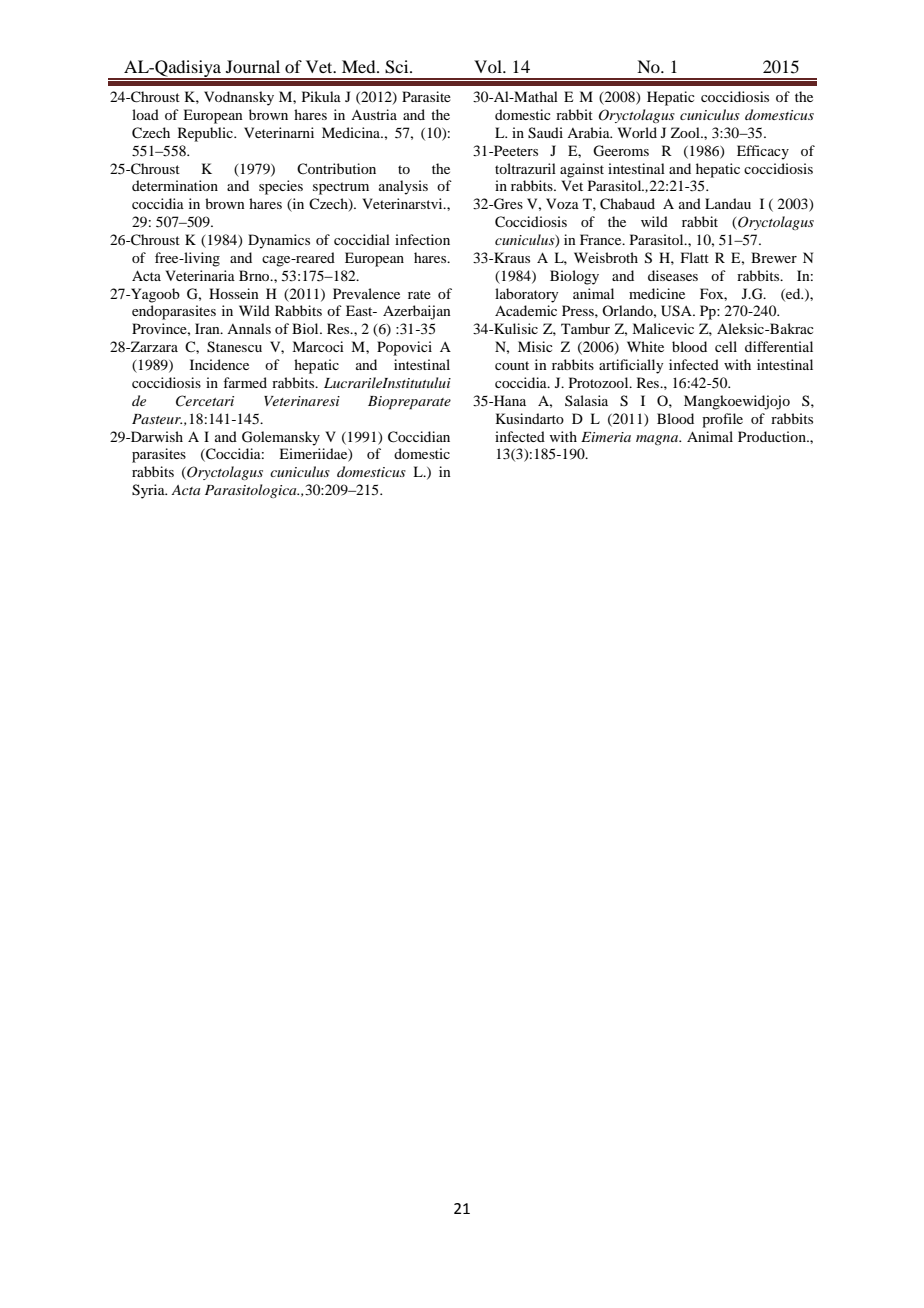 The width and height of the screenshot is (924, 1308). I want to click on Syria, so click(149, 491).
